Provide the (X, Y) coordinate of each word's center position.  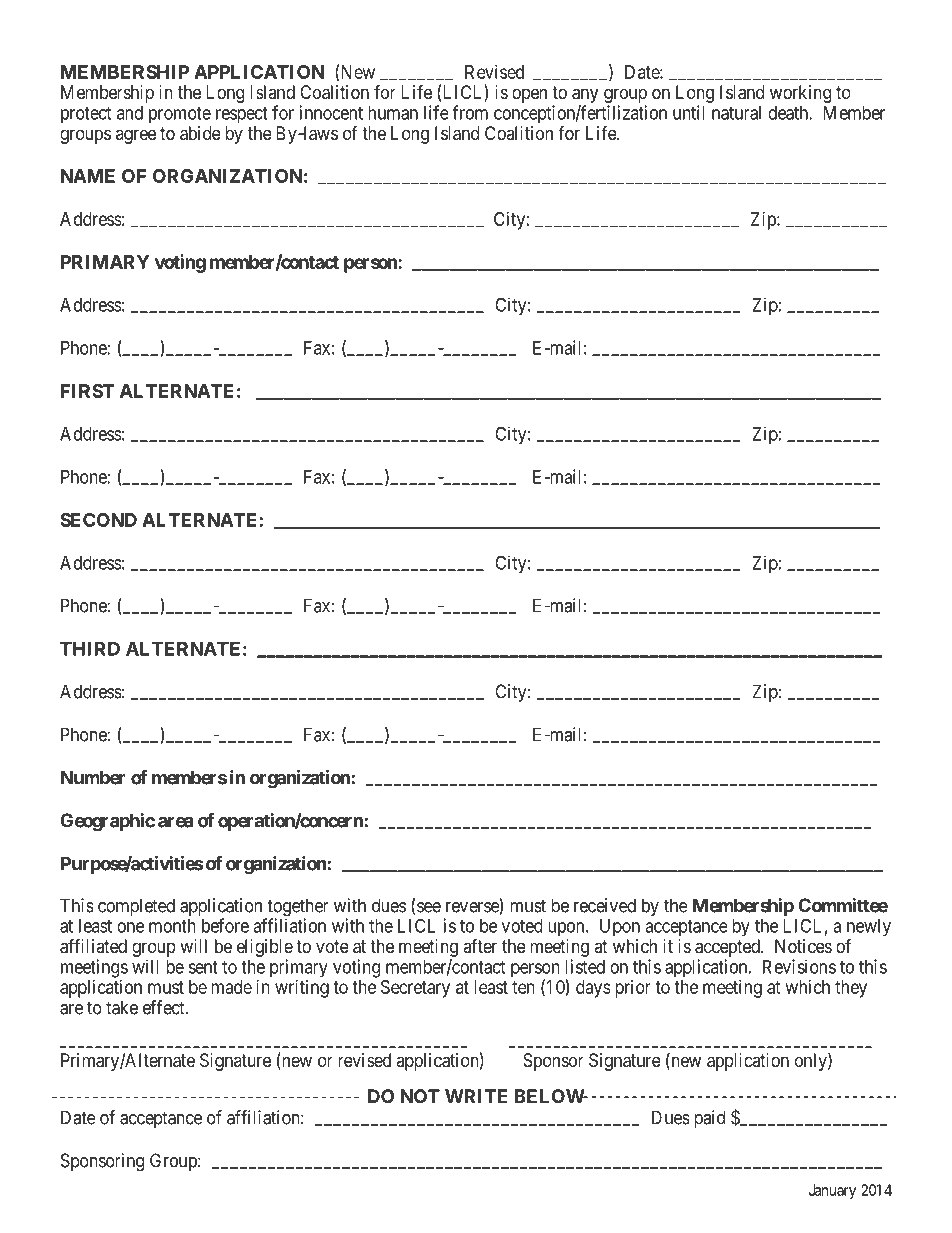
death (789, 113)
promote (180, 115)
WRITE (476, 1096)
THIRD (90, 649)
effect (165, 1007)
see (429, 907)
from (470, 112)
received (605, 905)
